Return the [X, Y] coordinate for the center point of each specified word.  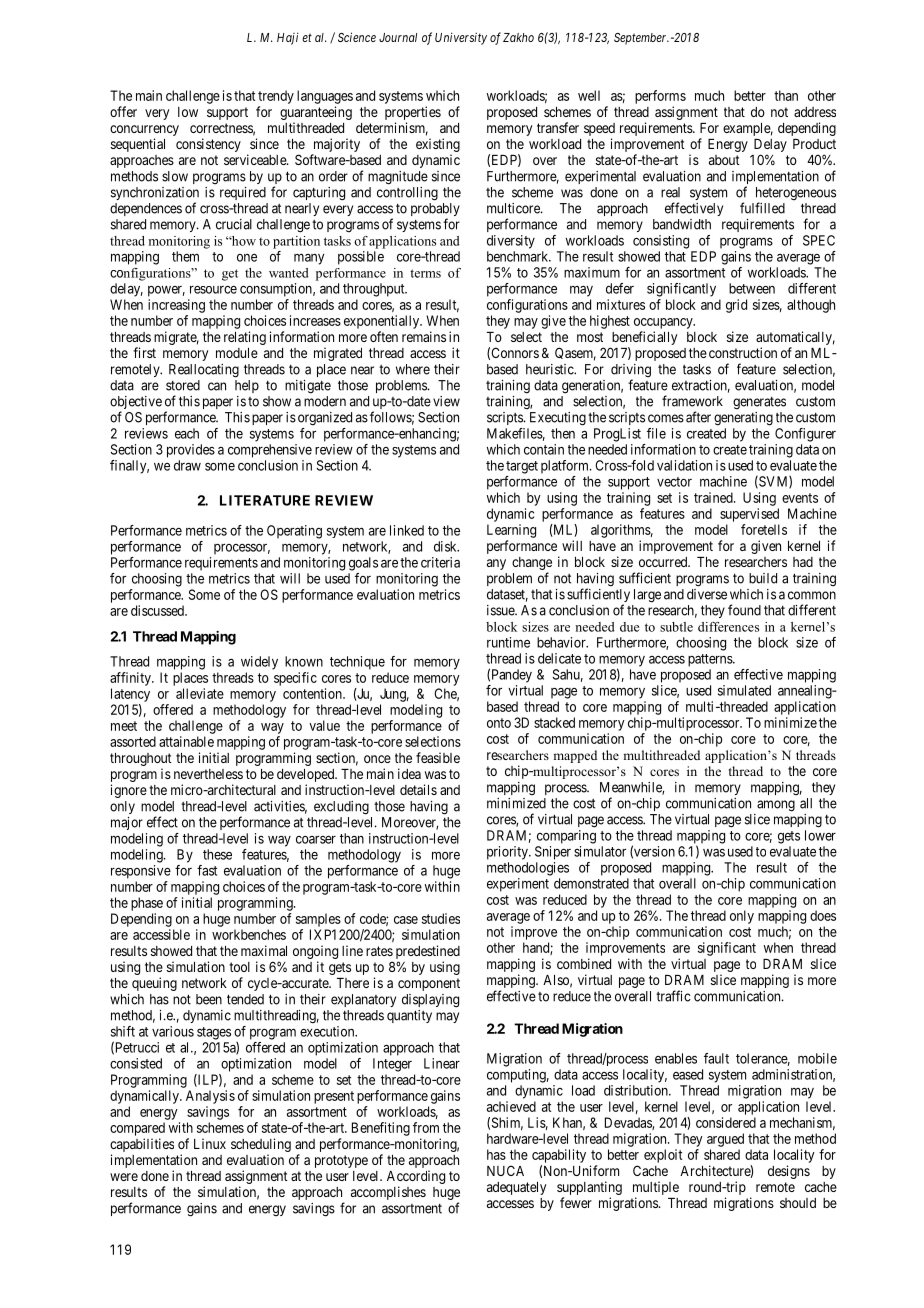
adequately [516, 1188]
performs [660, 97]
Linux [210, 1143]
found [744, 610]
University [461, 38]
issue [501, 610]
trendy [276, 97]
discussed [158, 610]
